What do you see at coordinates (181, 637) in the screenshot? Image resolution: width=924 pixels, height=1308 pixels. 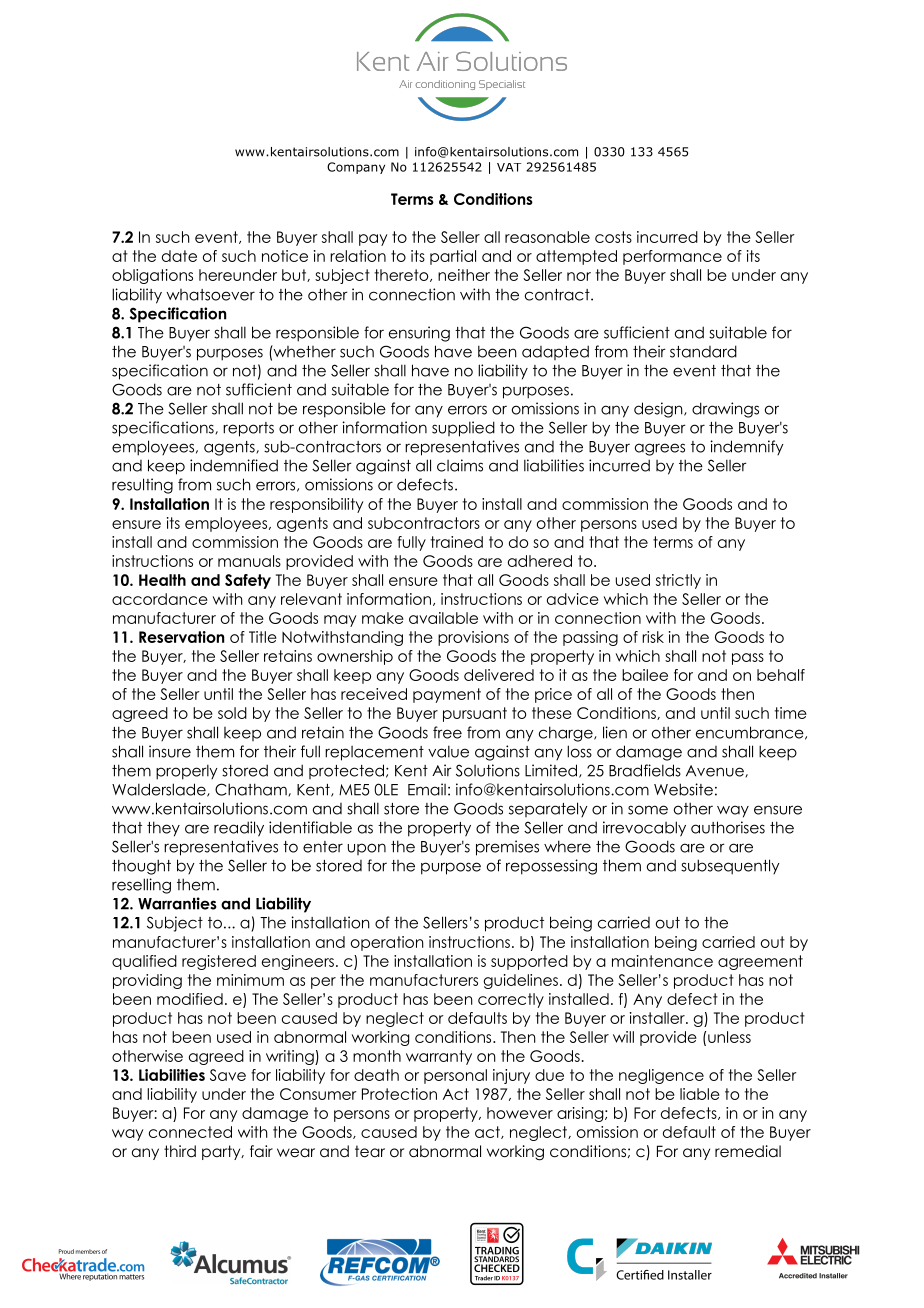 I see `Reservation` at bounding box center [181, 637].
